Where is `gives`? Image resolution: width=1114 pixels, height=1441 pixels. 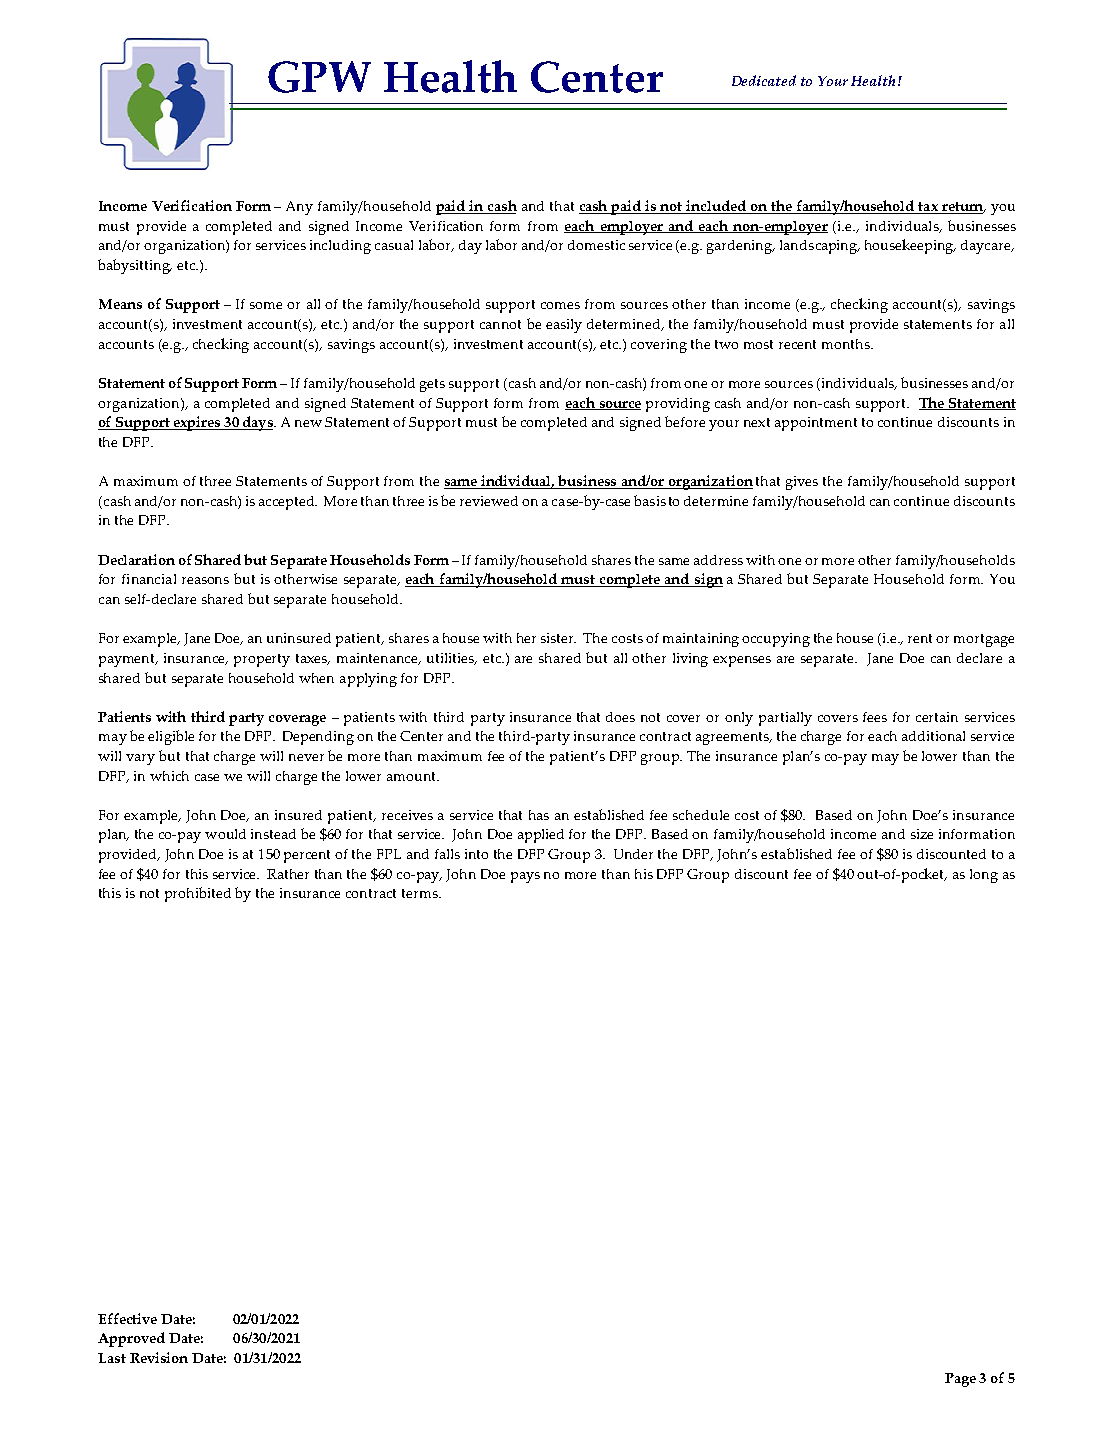 gives is located at coordinates (802, 483).
